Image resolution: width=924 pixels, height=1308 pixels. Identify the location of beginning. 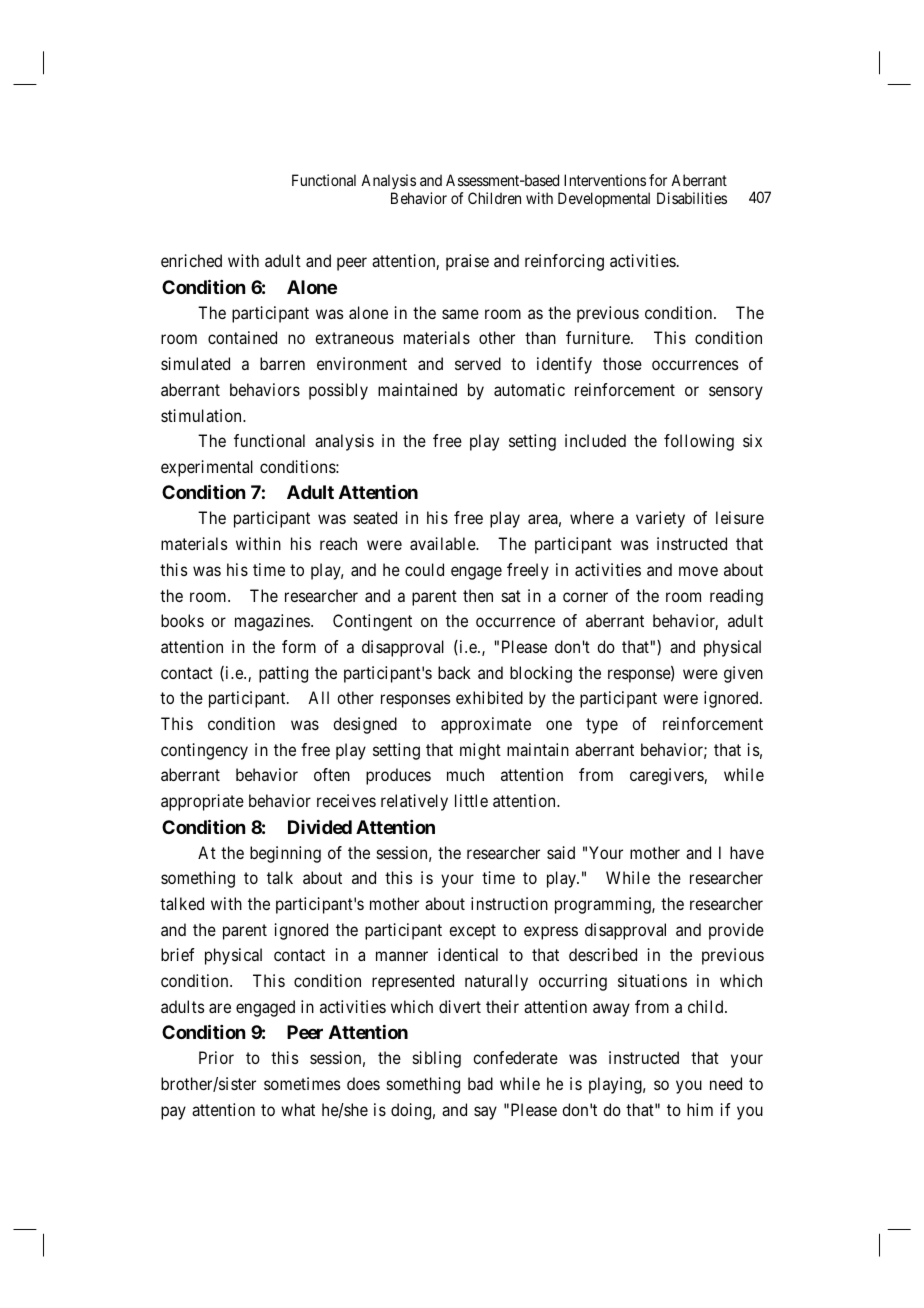
(285, 854).
